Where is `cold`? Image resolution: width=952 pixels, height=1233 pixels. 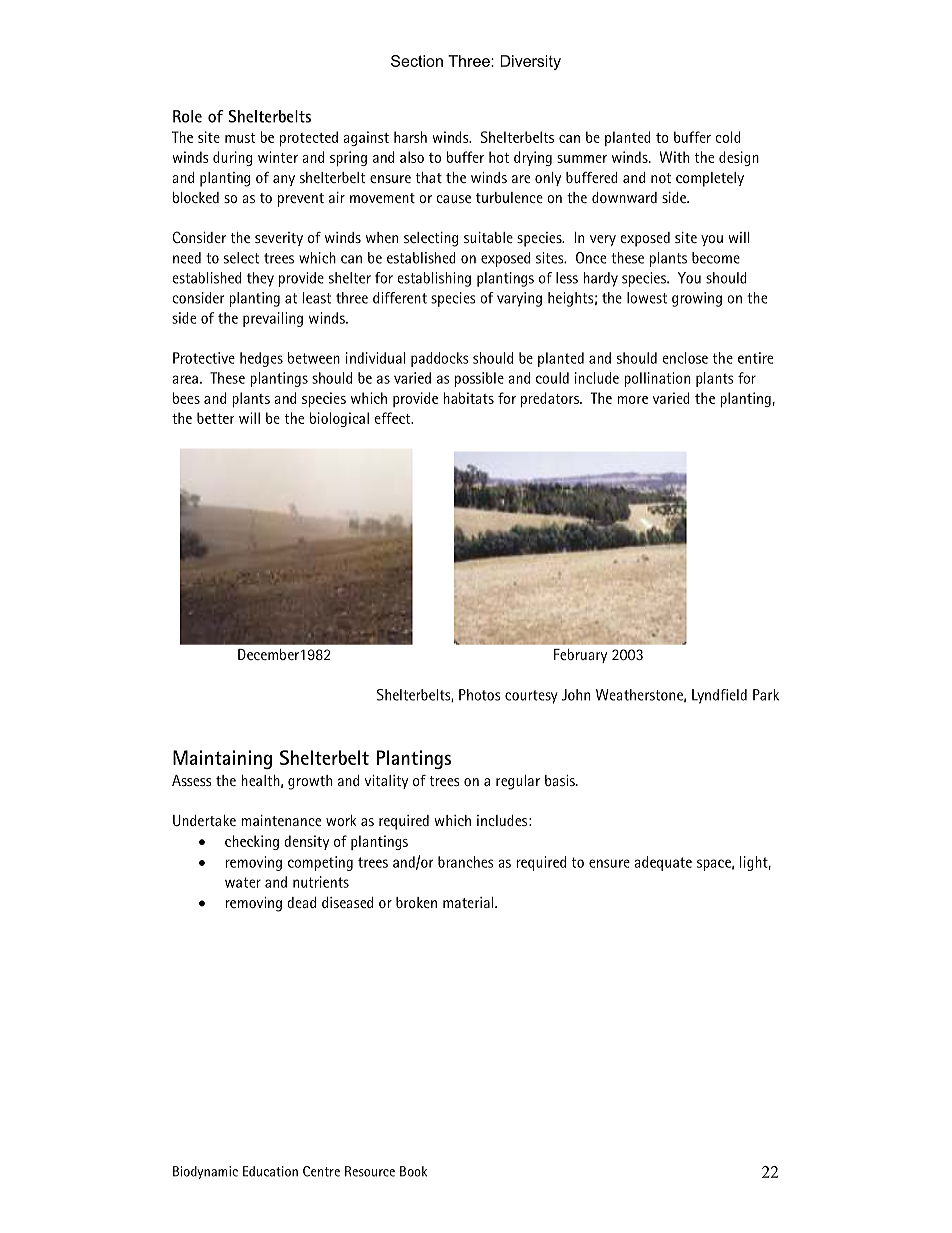
cold is located at coordinates (728, 137).
